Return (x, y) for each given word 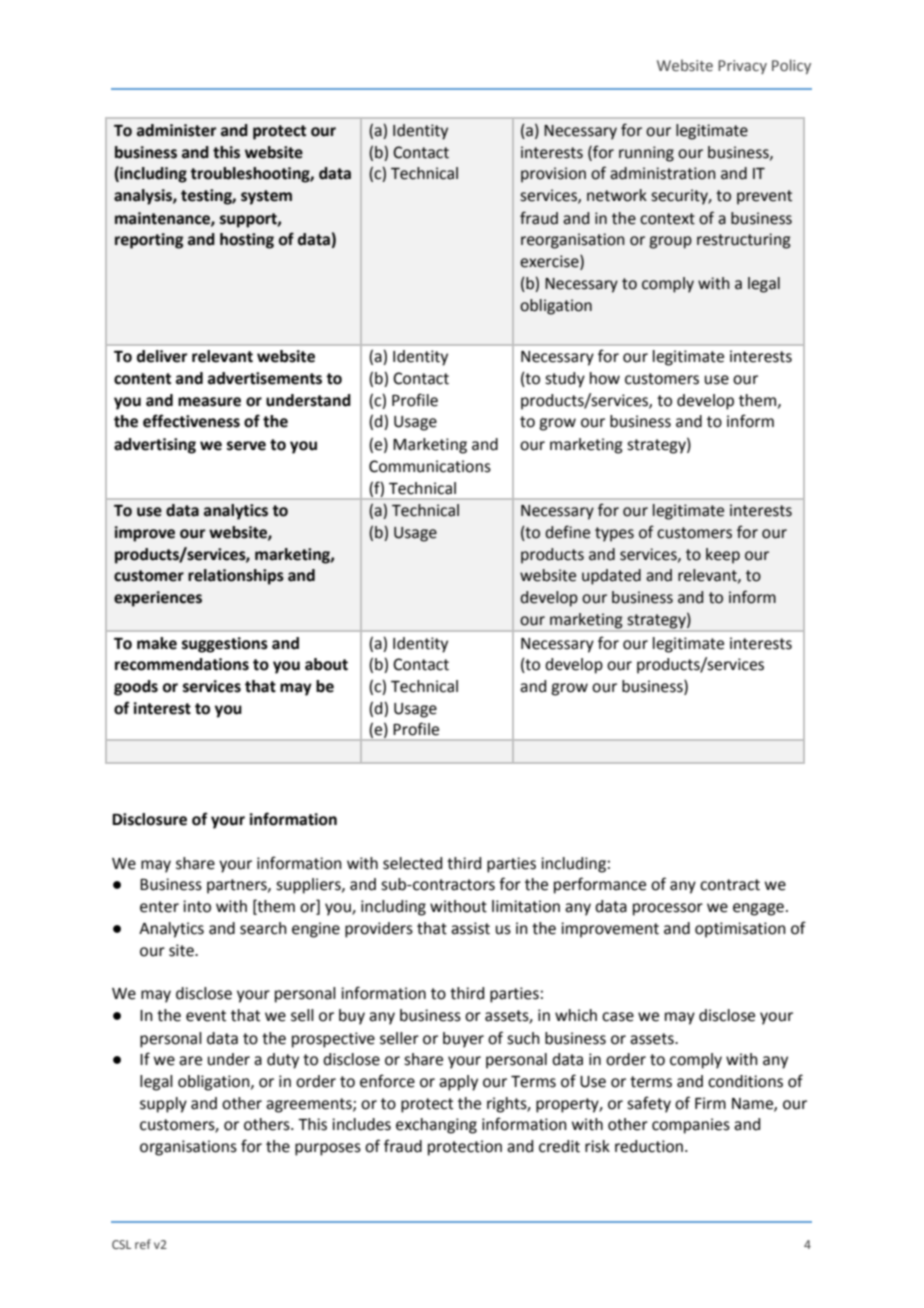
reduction (649, 1146)
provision (553, 175)
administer (177, 130)
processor (668, 909)
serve (246, 446)
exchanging (436, 1126)
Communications (430, 466)
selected (412, 863)
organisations (188, 1148)
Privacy (742, 67)
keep (723, 556)
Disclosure (149, 819)
